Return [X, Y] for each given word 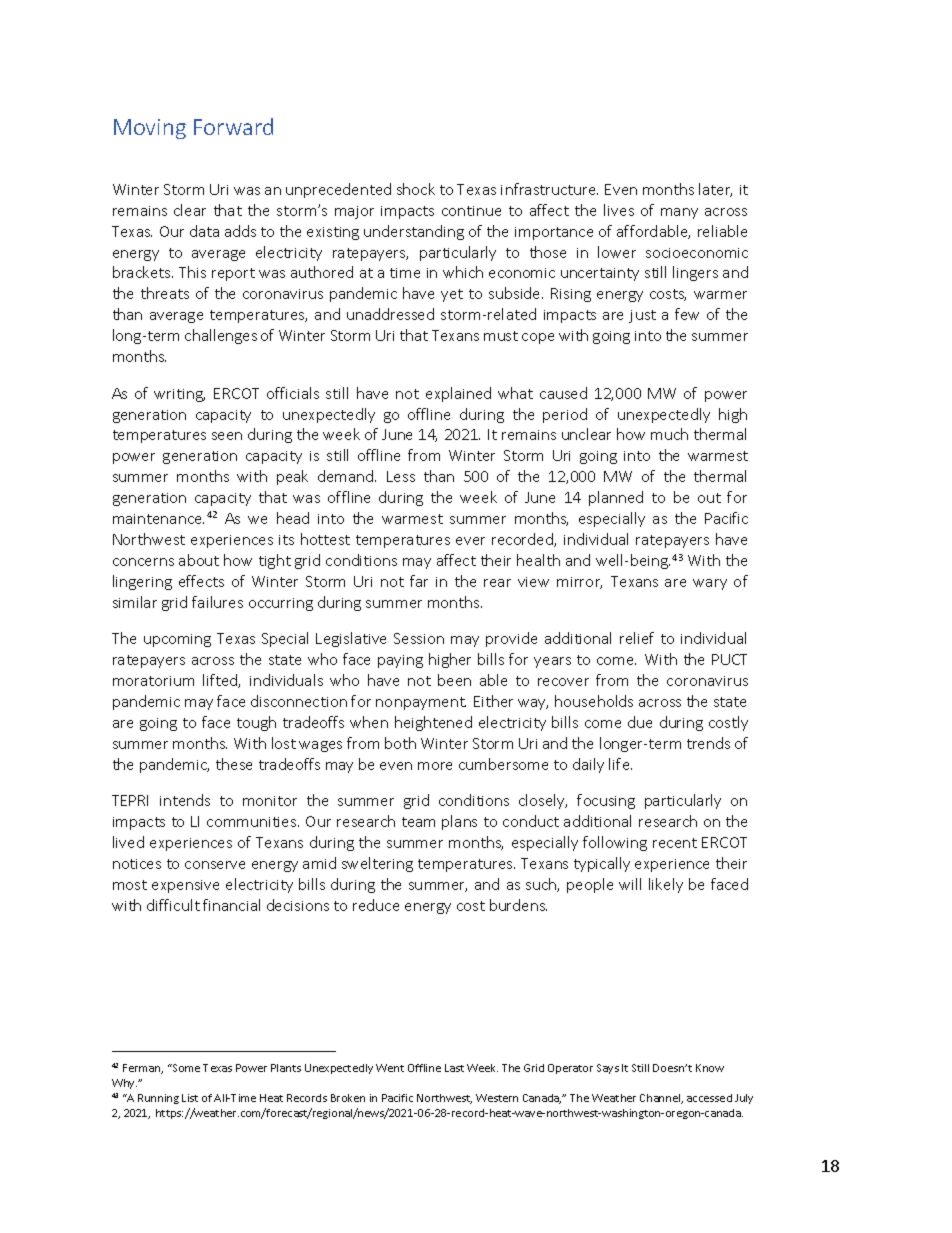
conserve [215, 865]
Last [454, 1068]
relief [637, 638]
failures [217, 602]
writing [179, 395]
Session [419, 638]
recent [675, 843]
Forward [233, 126]
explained [458, 394]
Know [710, 1068]
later [715, 190]
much [669, 434]
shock [416, 189]
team [418, 822]
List [190, 1098]
